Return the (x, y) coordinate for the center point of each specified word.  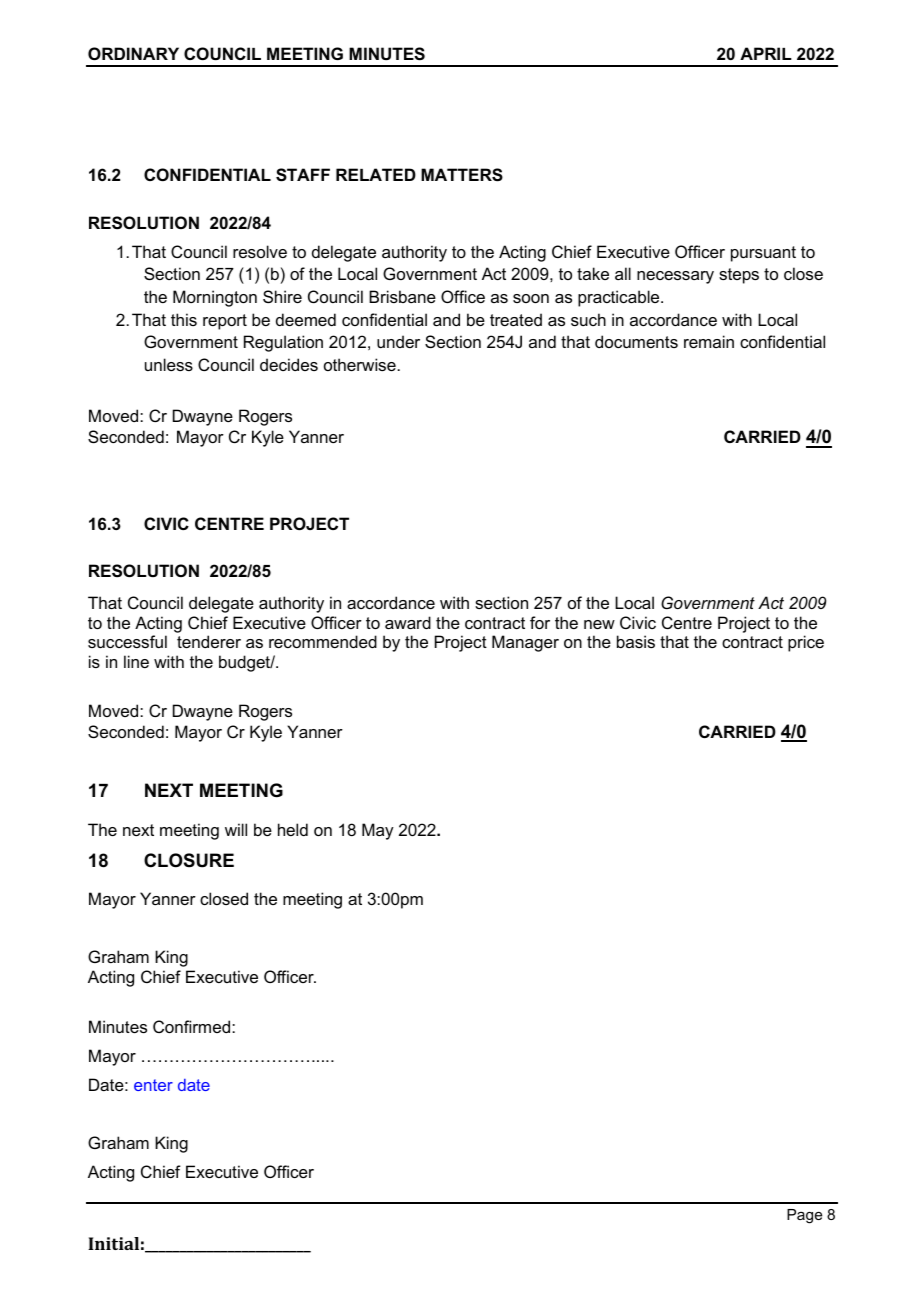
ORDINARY (133, 53)
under (398, 341)
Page (804, 1216)
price (806, 643)
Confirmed (193, 1026)
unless (169, 364)
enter (153, 1085)
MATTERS (462, 175)
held (293, 829)
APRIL (766, 53)
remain (709, 341)
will (236, 829)
